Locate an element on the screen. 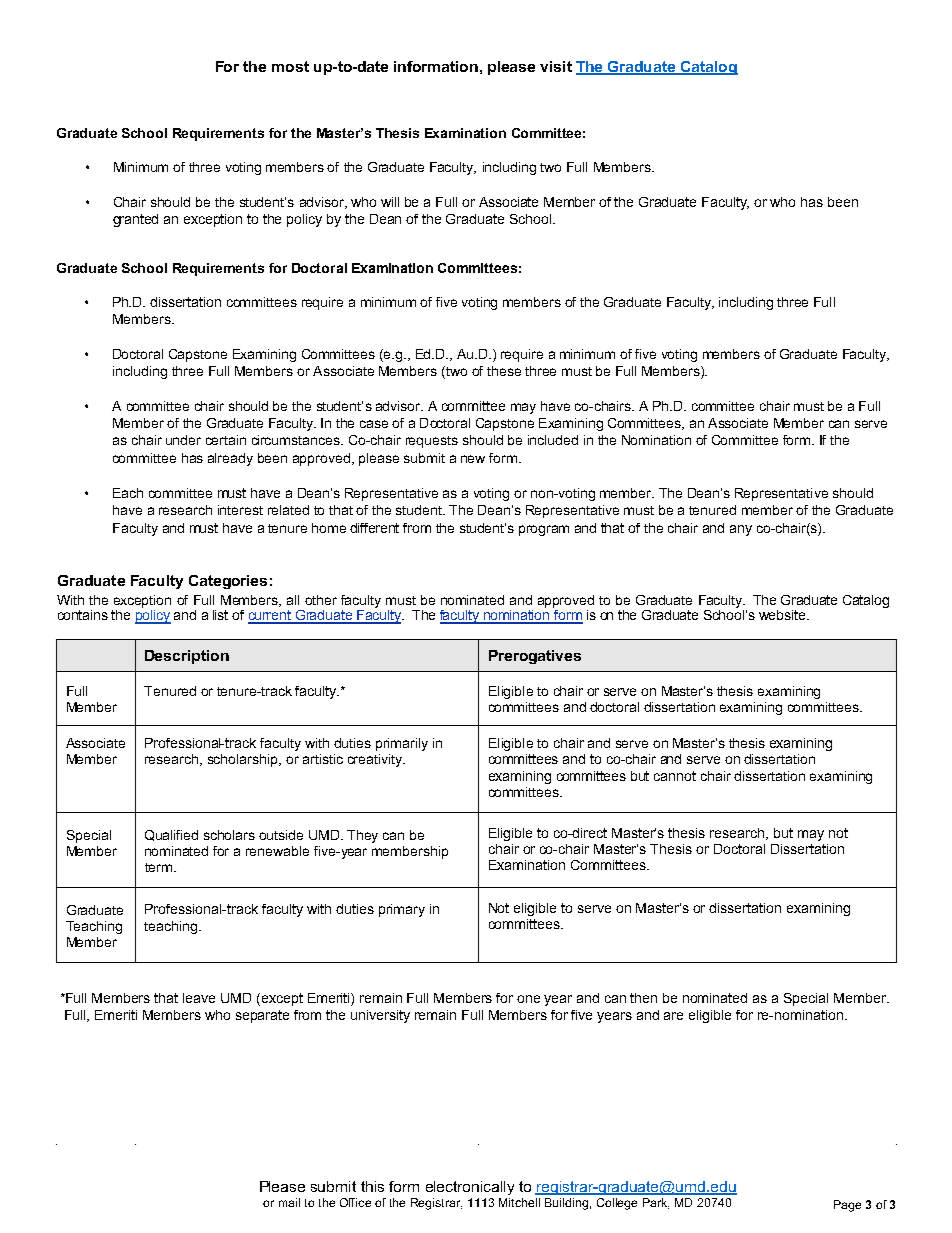  most is located at coordinates (290, 66).
